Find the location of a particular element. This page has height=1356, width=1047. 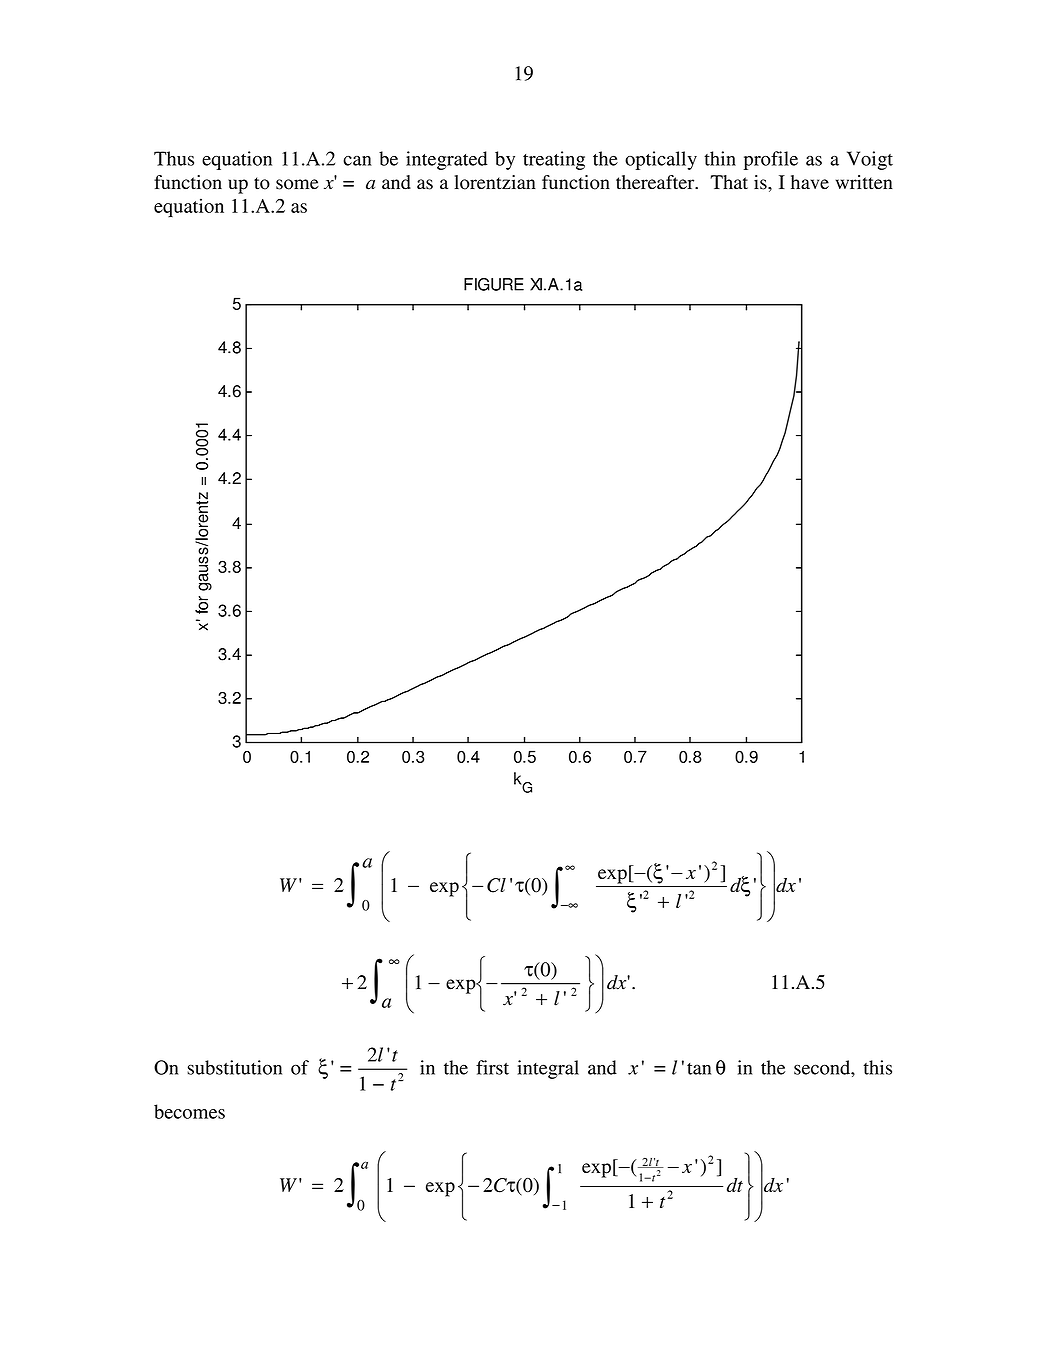

some is located at coordinates (297, 184).
